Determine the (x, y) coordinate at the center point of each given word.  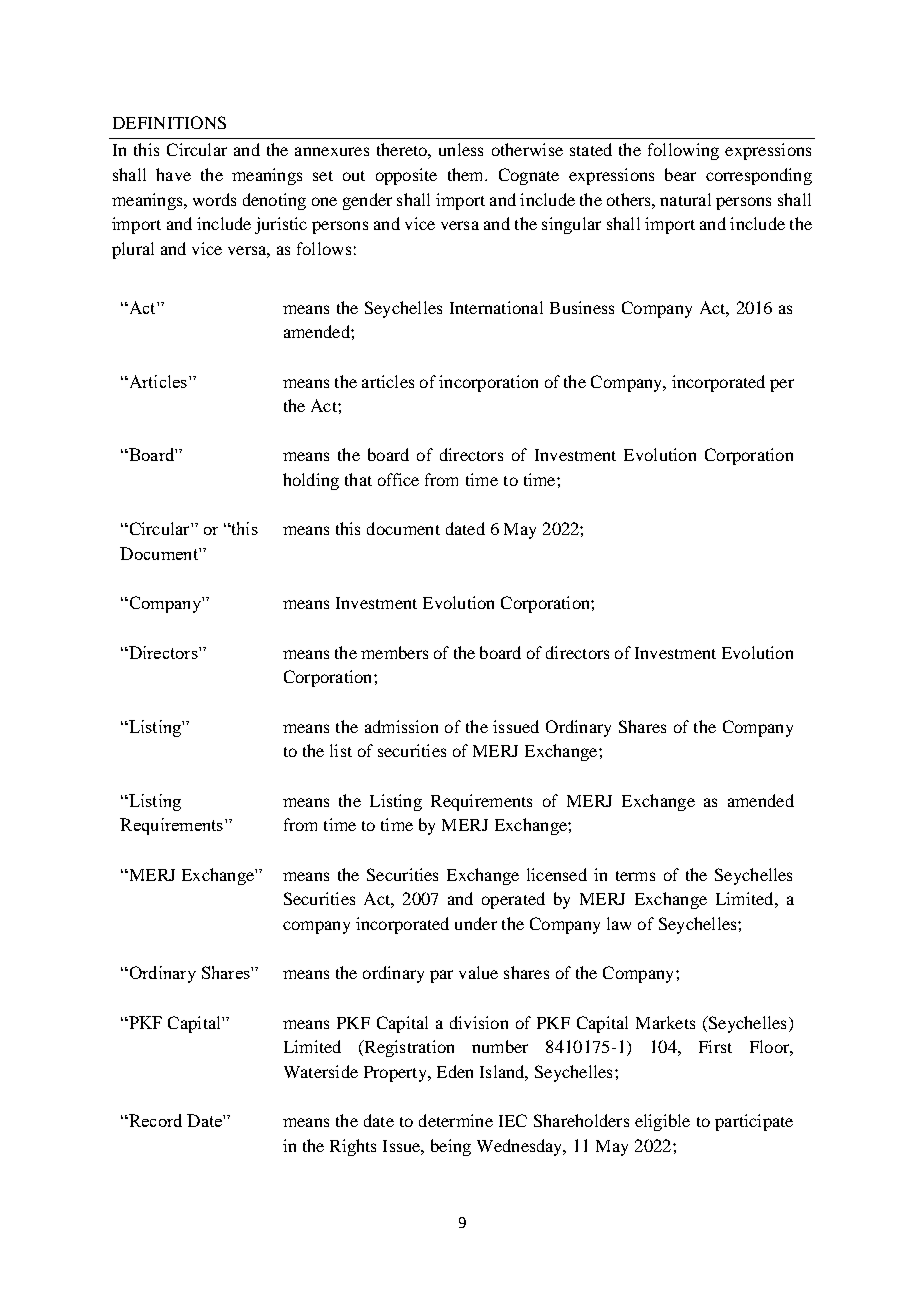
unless (461, 149)
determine (456, 1120)
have (173, 174)
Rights (353, 1147)
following (683, 151)
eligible (662, 1122)
